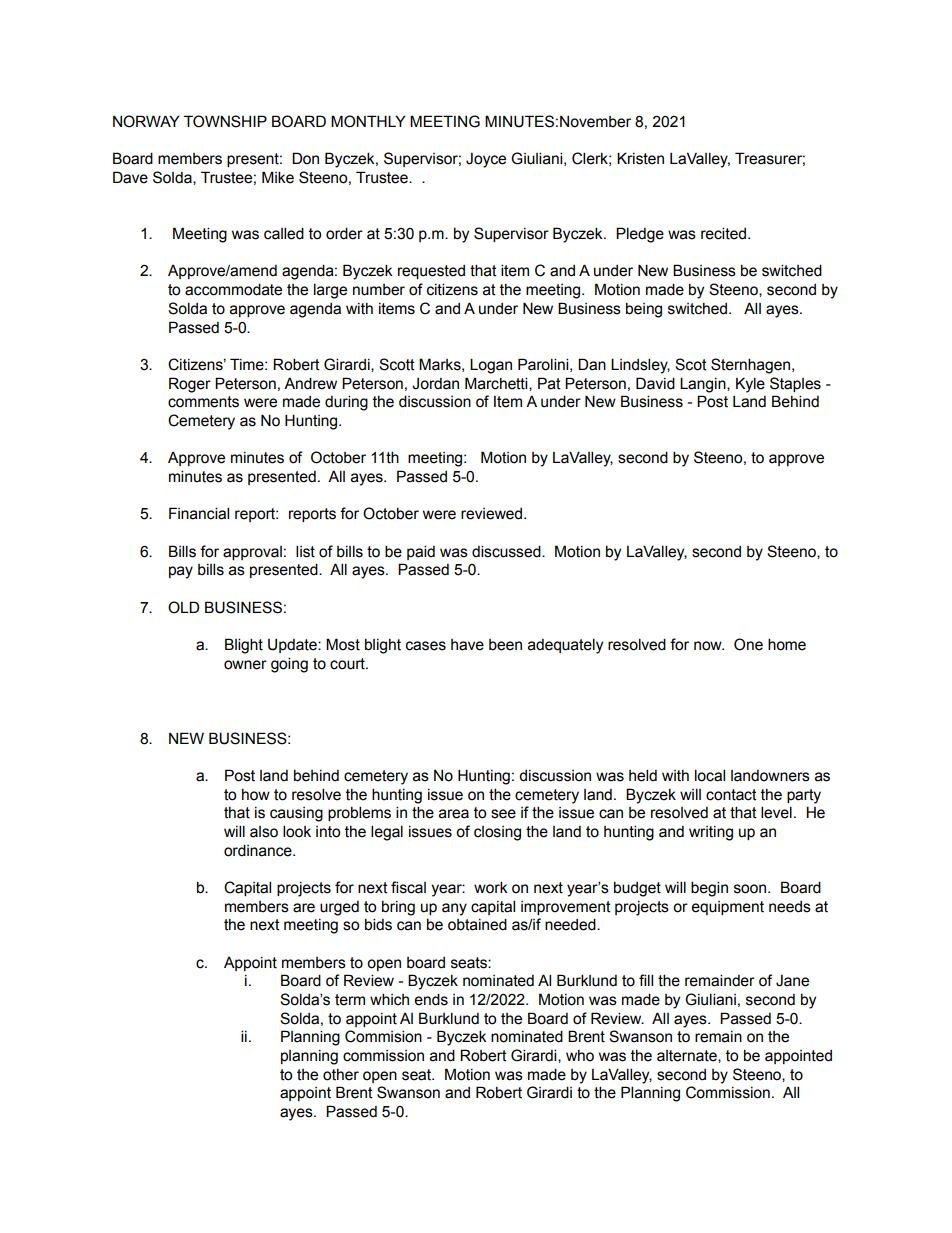 The image size is (952, 1233). Describe the element at coordinates (709, 646) in the screenshot. I see `now` at that location.
